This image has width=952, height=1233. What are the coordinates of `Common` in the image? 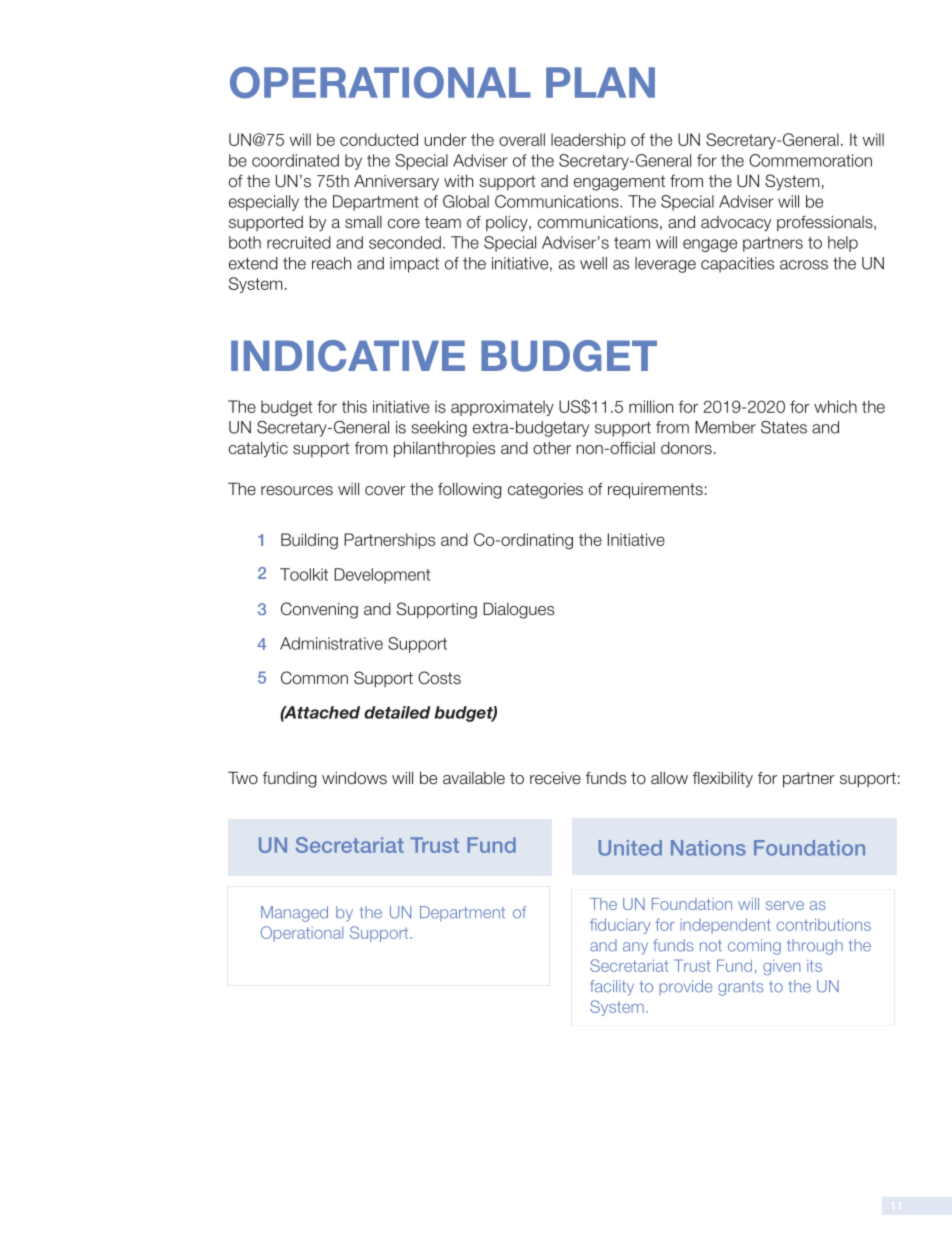 It's located at (314, 677).
